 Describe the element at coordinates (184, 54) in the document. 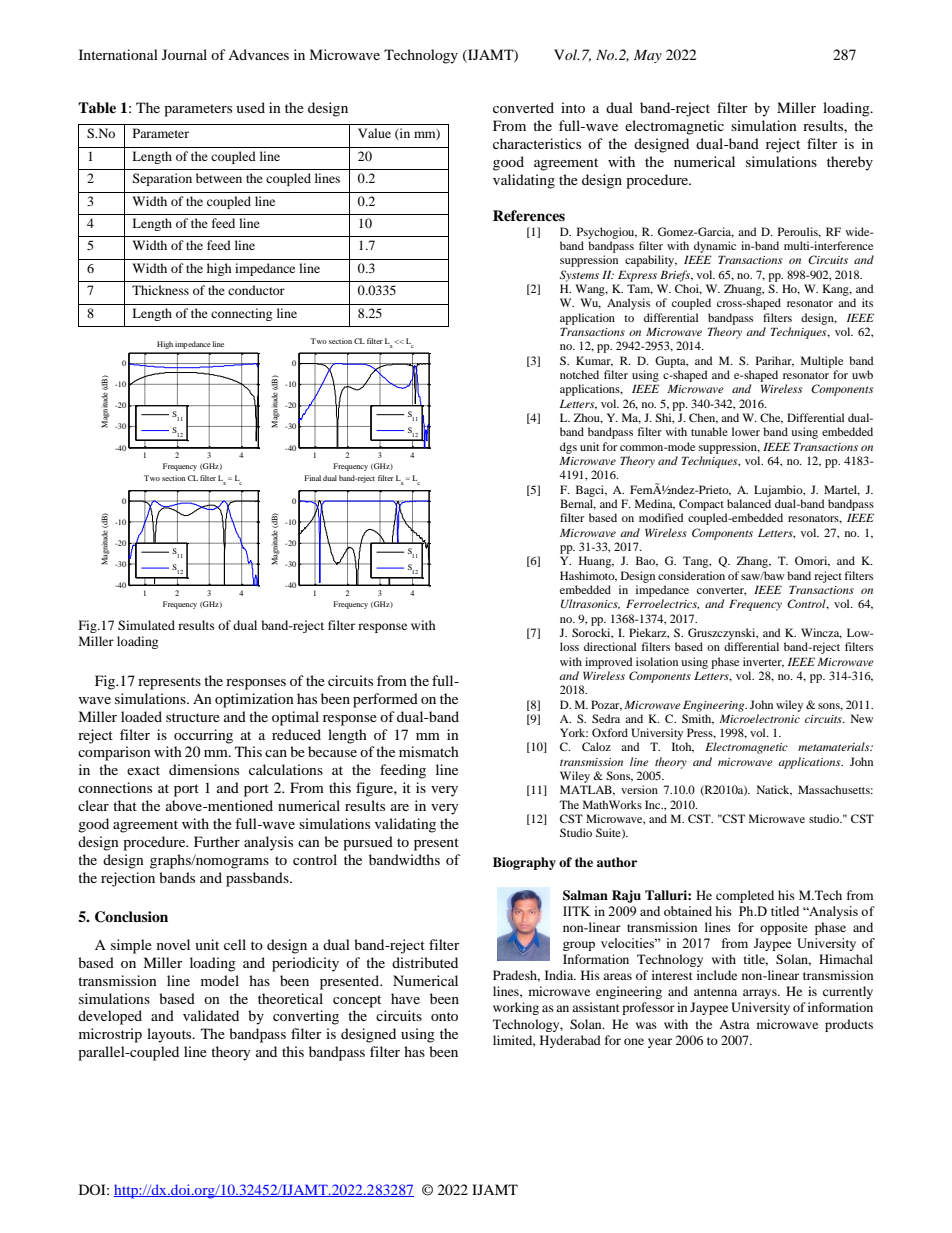

I see `Journal` at that location.
